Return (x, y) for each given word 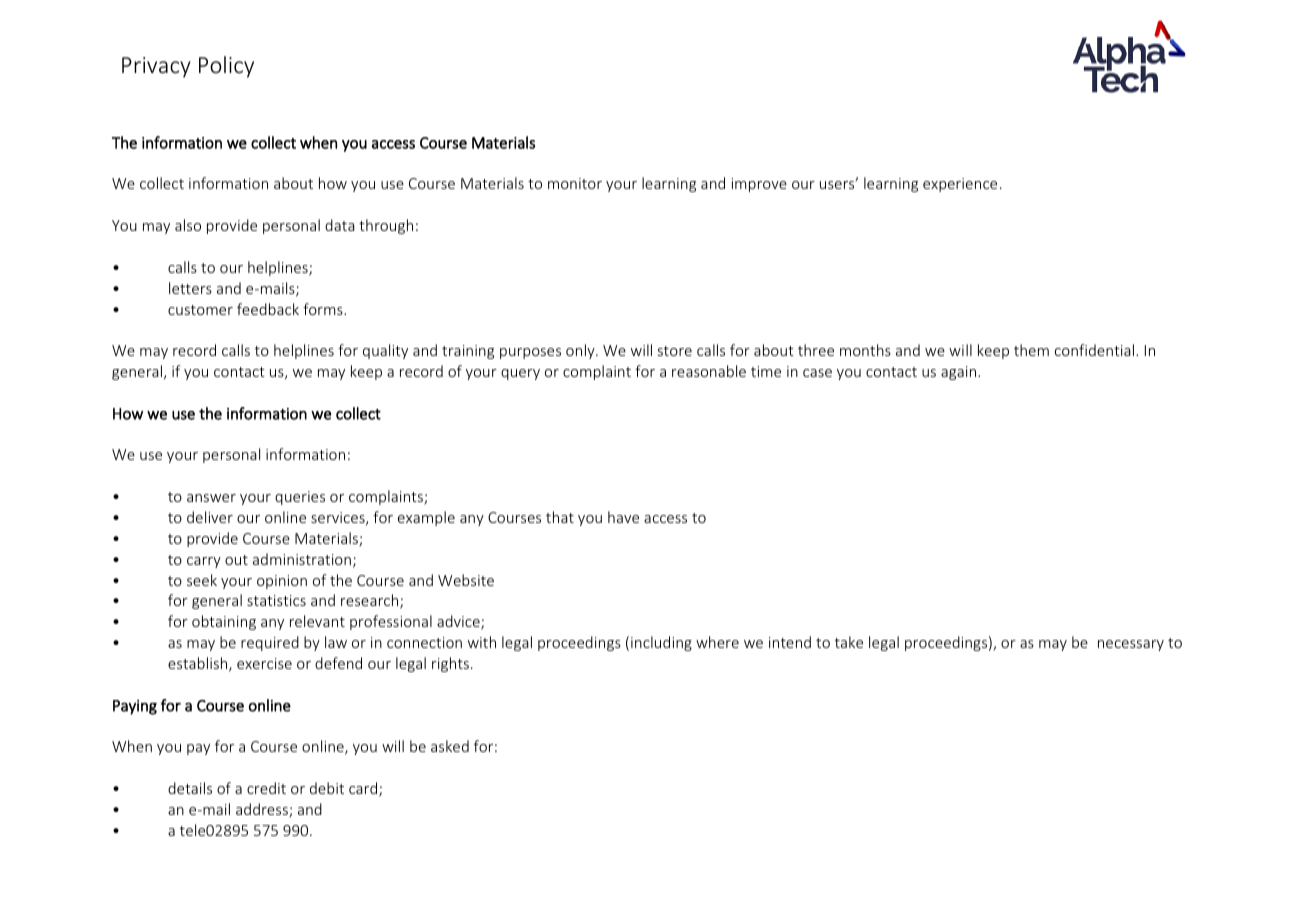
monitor (575, 183)
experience (960, 185)
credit (266, 788)
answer (211, 498)
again (960, 373)
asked (450, 746)
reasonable (709, 371)
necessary (1131, 645)
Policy (226, 67)
